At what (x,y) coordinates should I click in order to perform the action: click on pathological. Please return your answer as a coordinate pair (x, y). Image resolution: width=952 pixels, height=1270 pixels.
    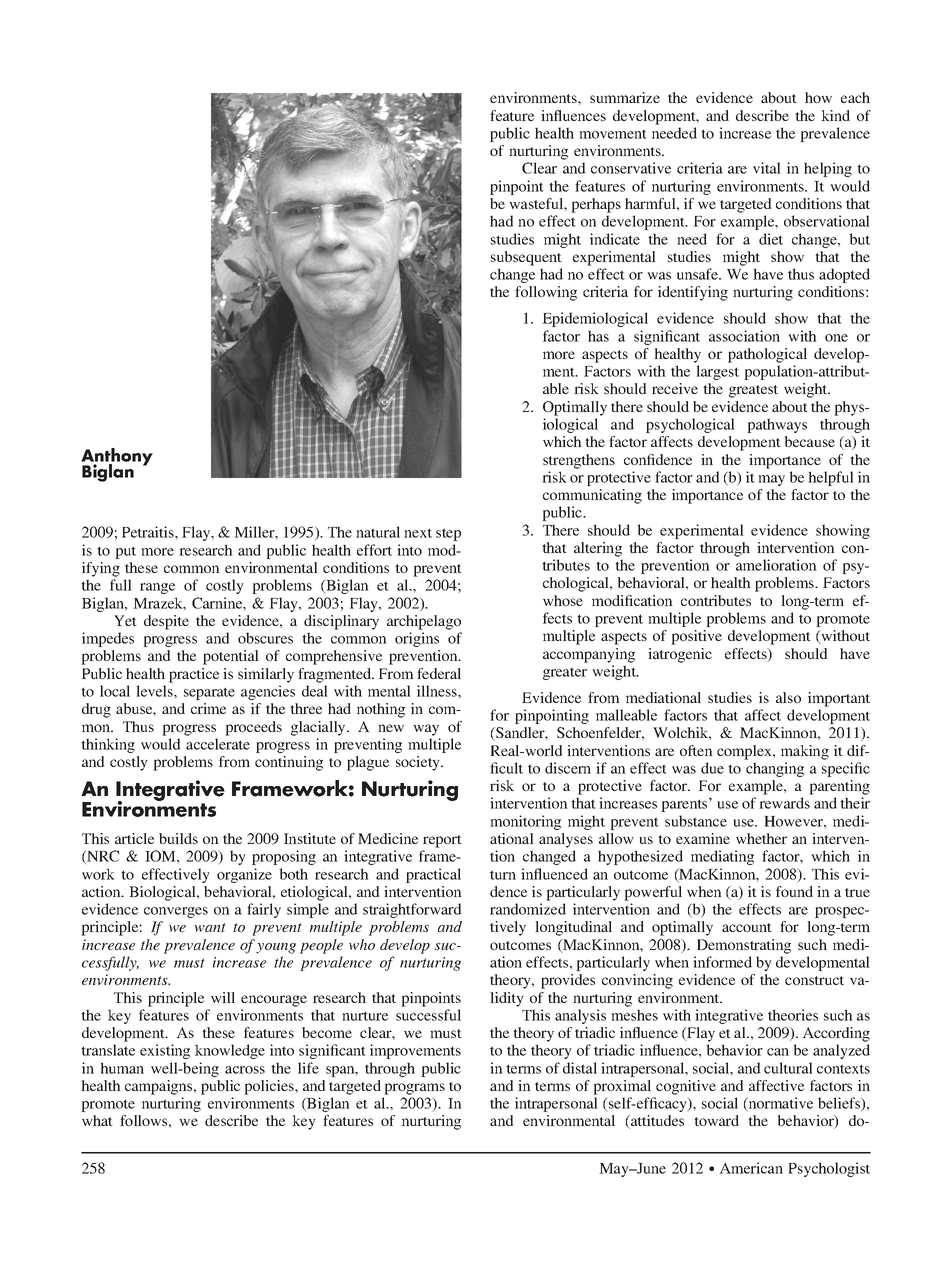
    Looking at the image, I should click on (767, 355).
